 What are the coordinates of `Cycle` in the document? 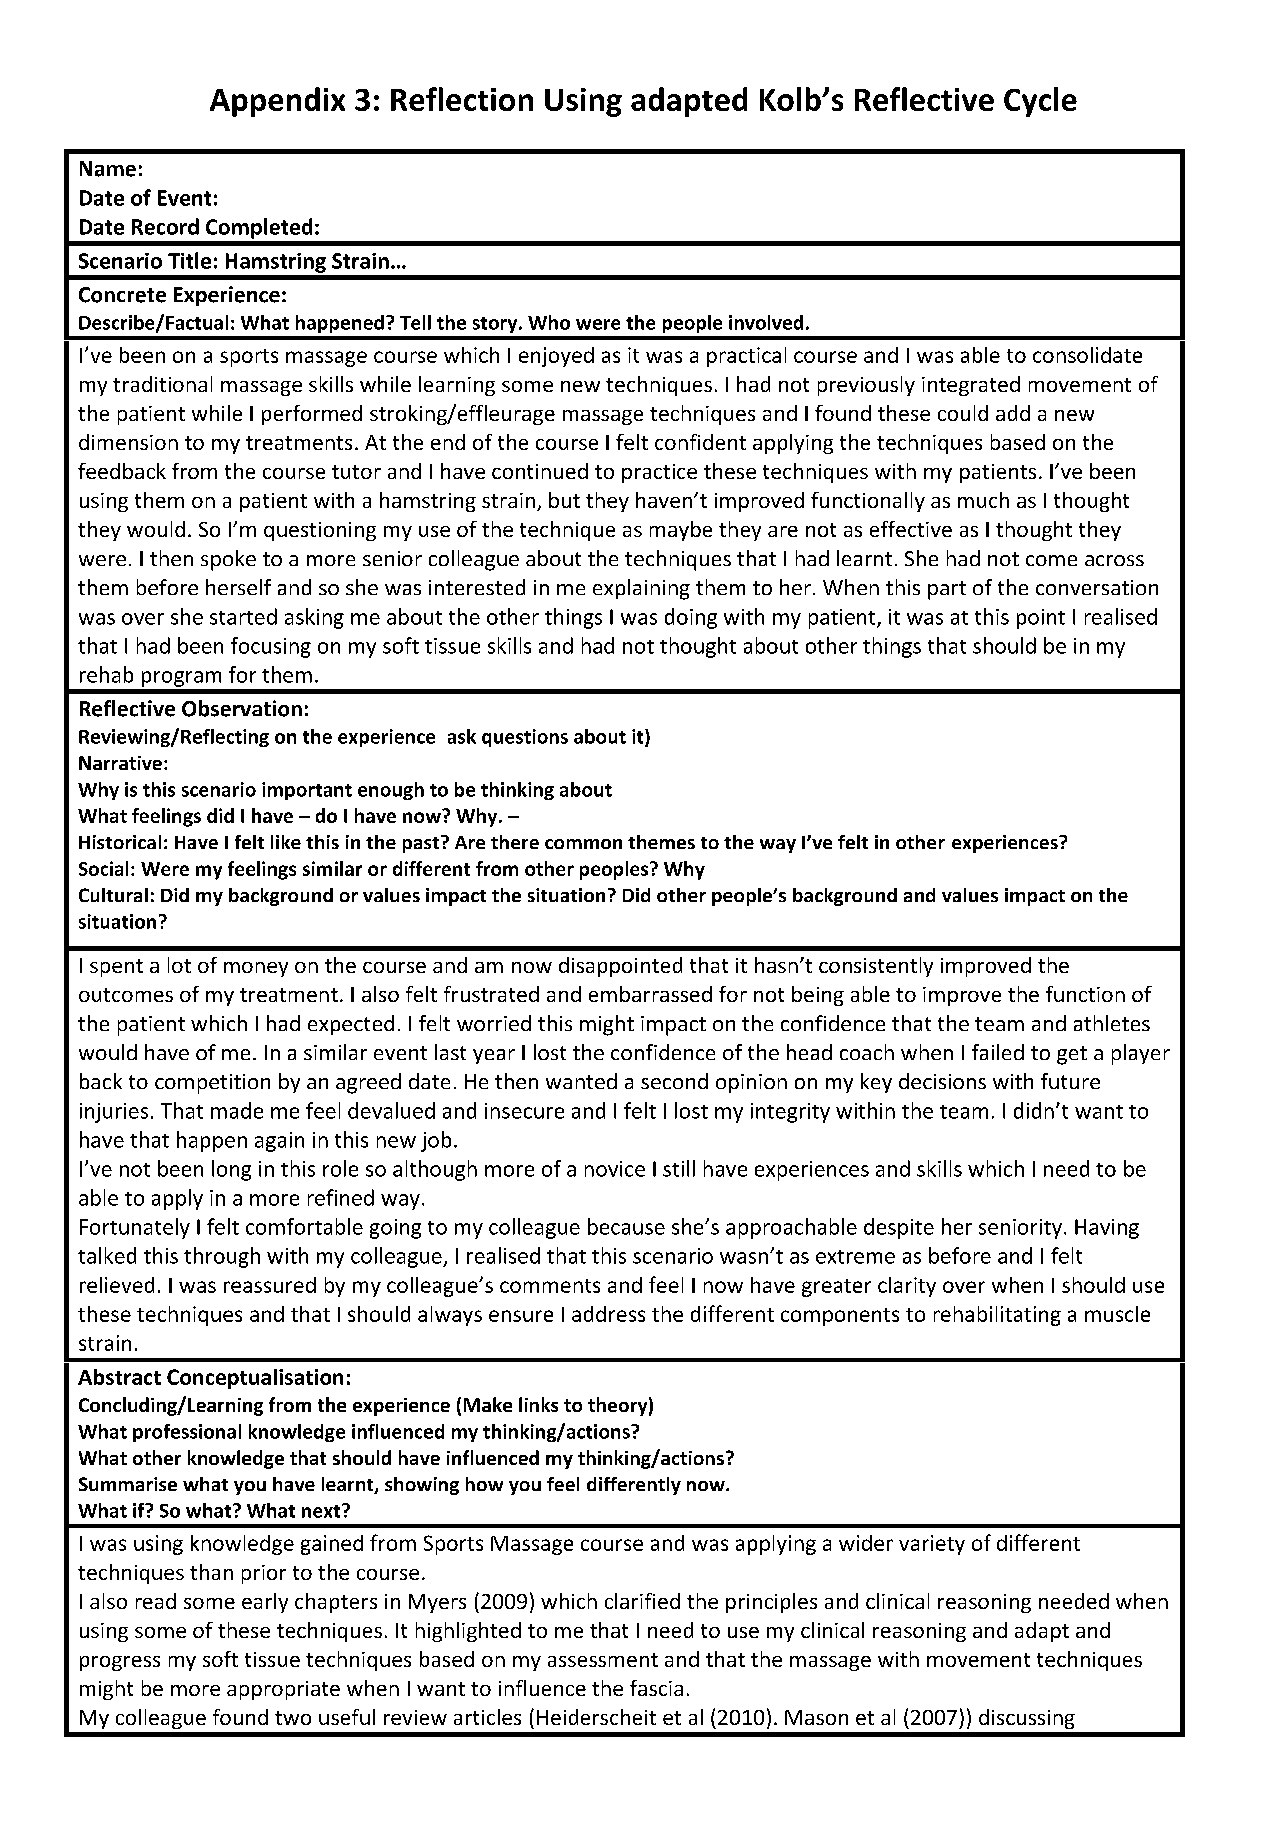 It's located at (1040, 102).
